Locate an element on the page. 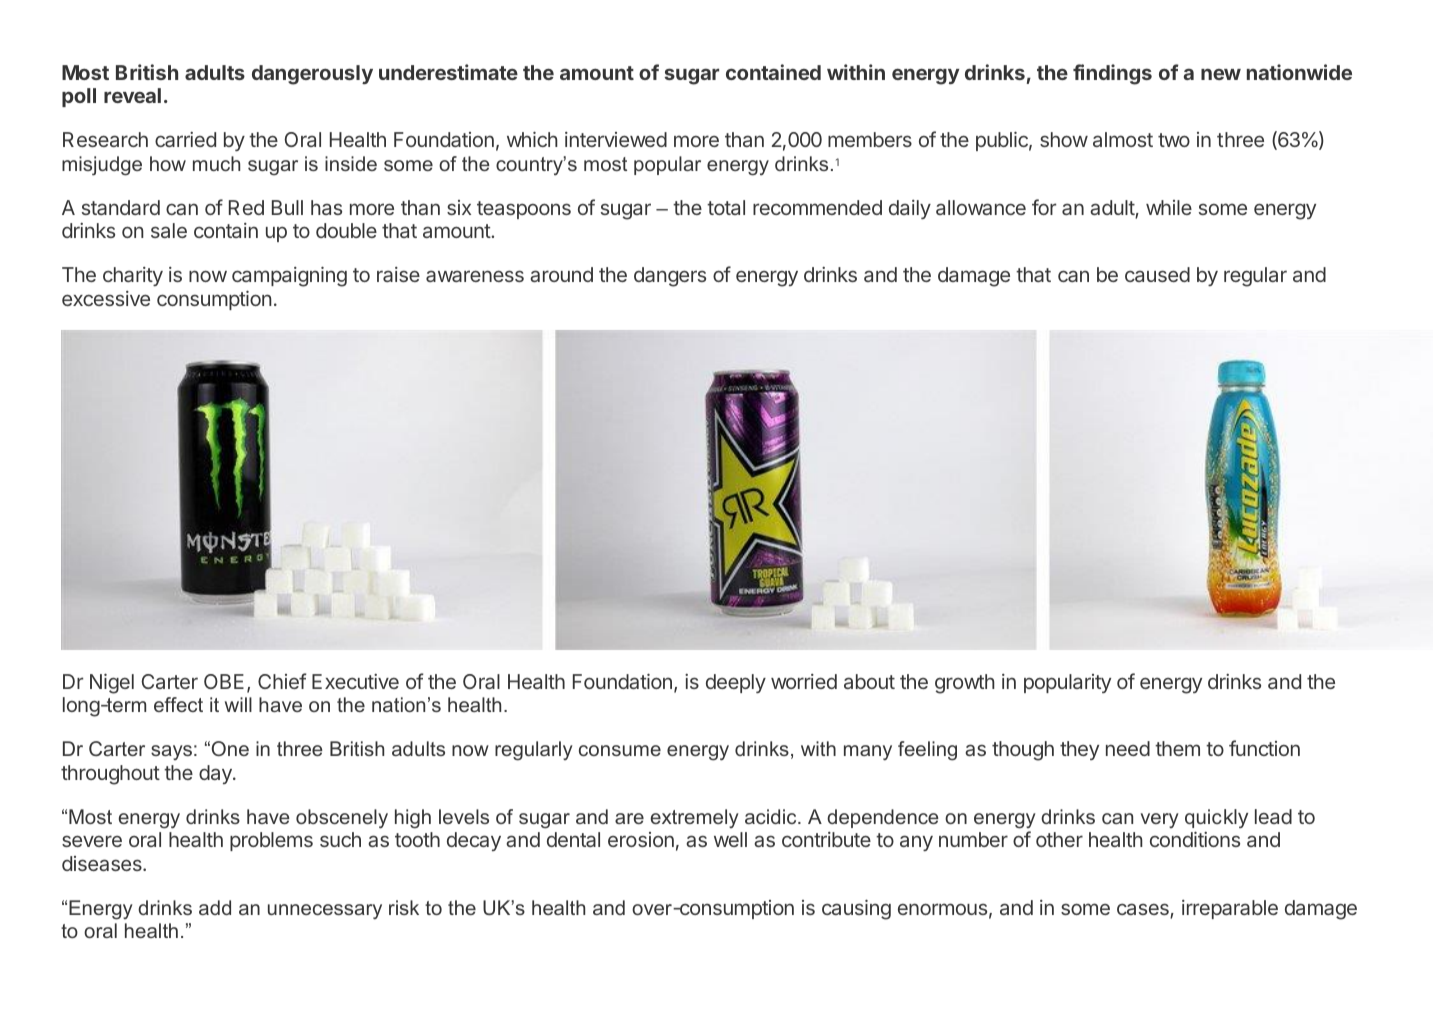 The image size is (1433, 1013). caused is located at coordinates (1157, 274).
